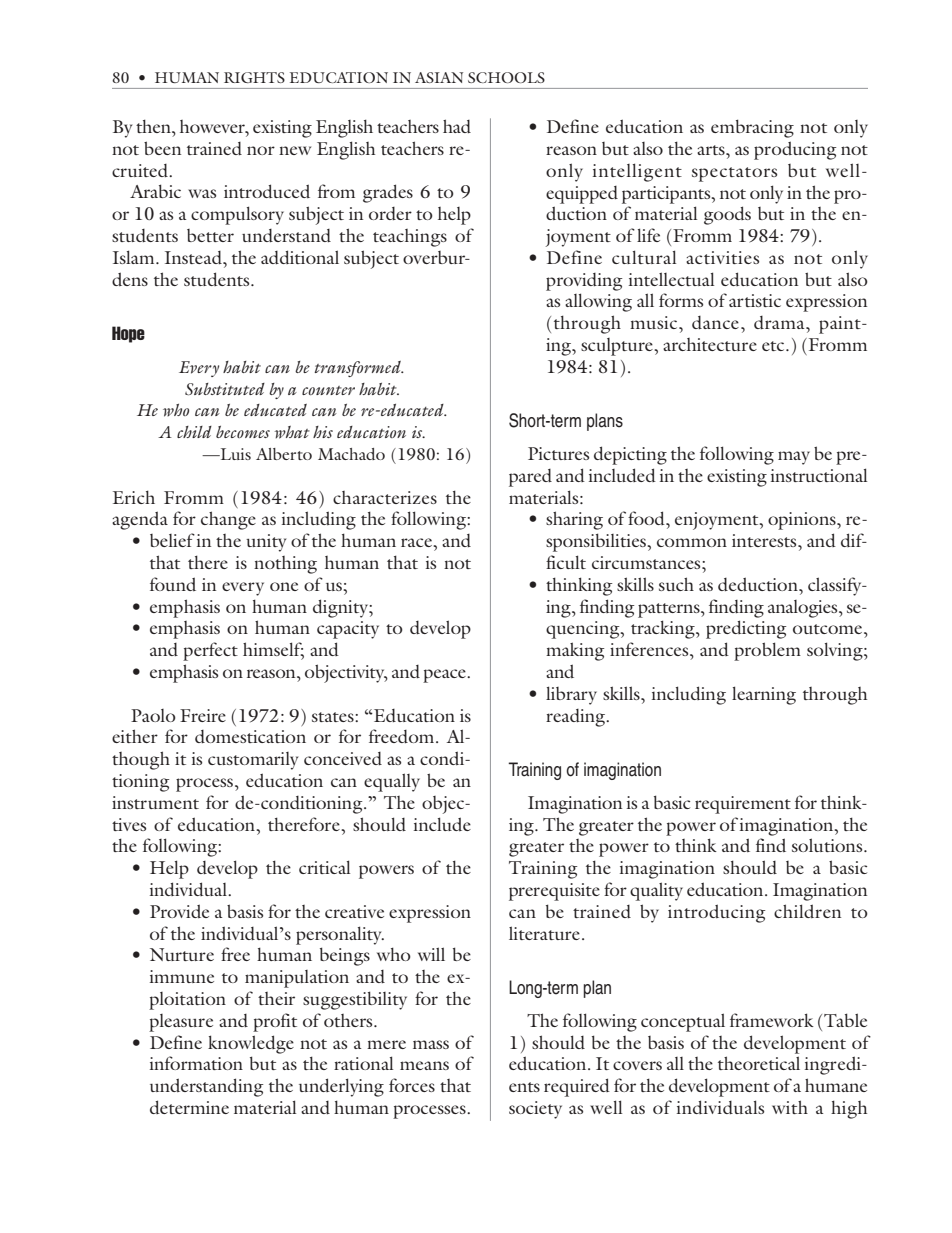  What do you see at coordinates (417, 542) in the document?
I see `race` at bounding box center [417, 542].
